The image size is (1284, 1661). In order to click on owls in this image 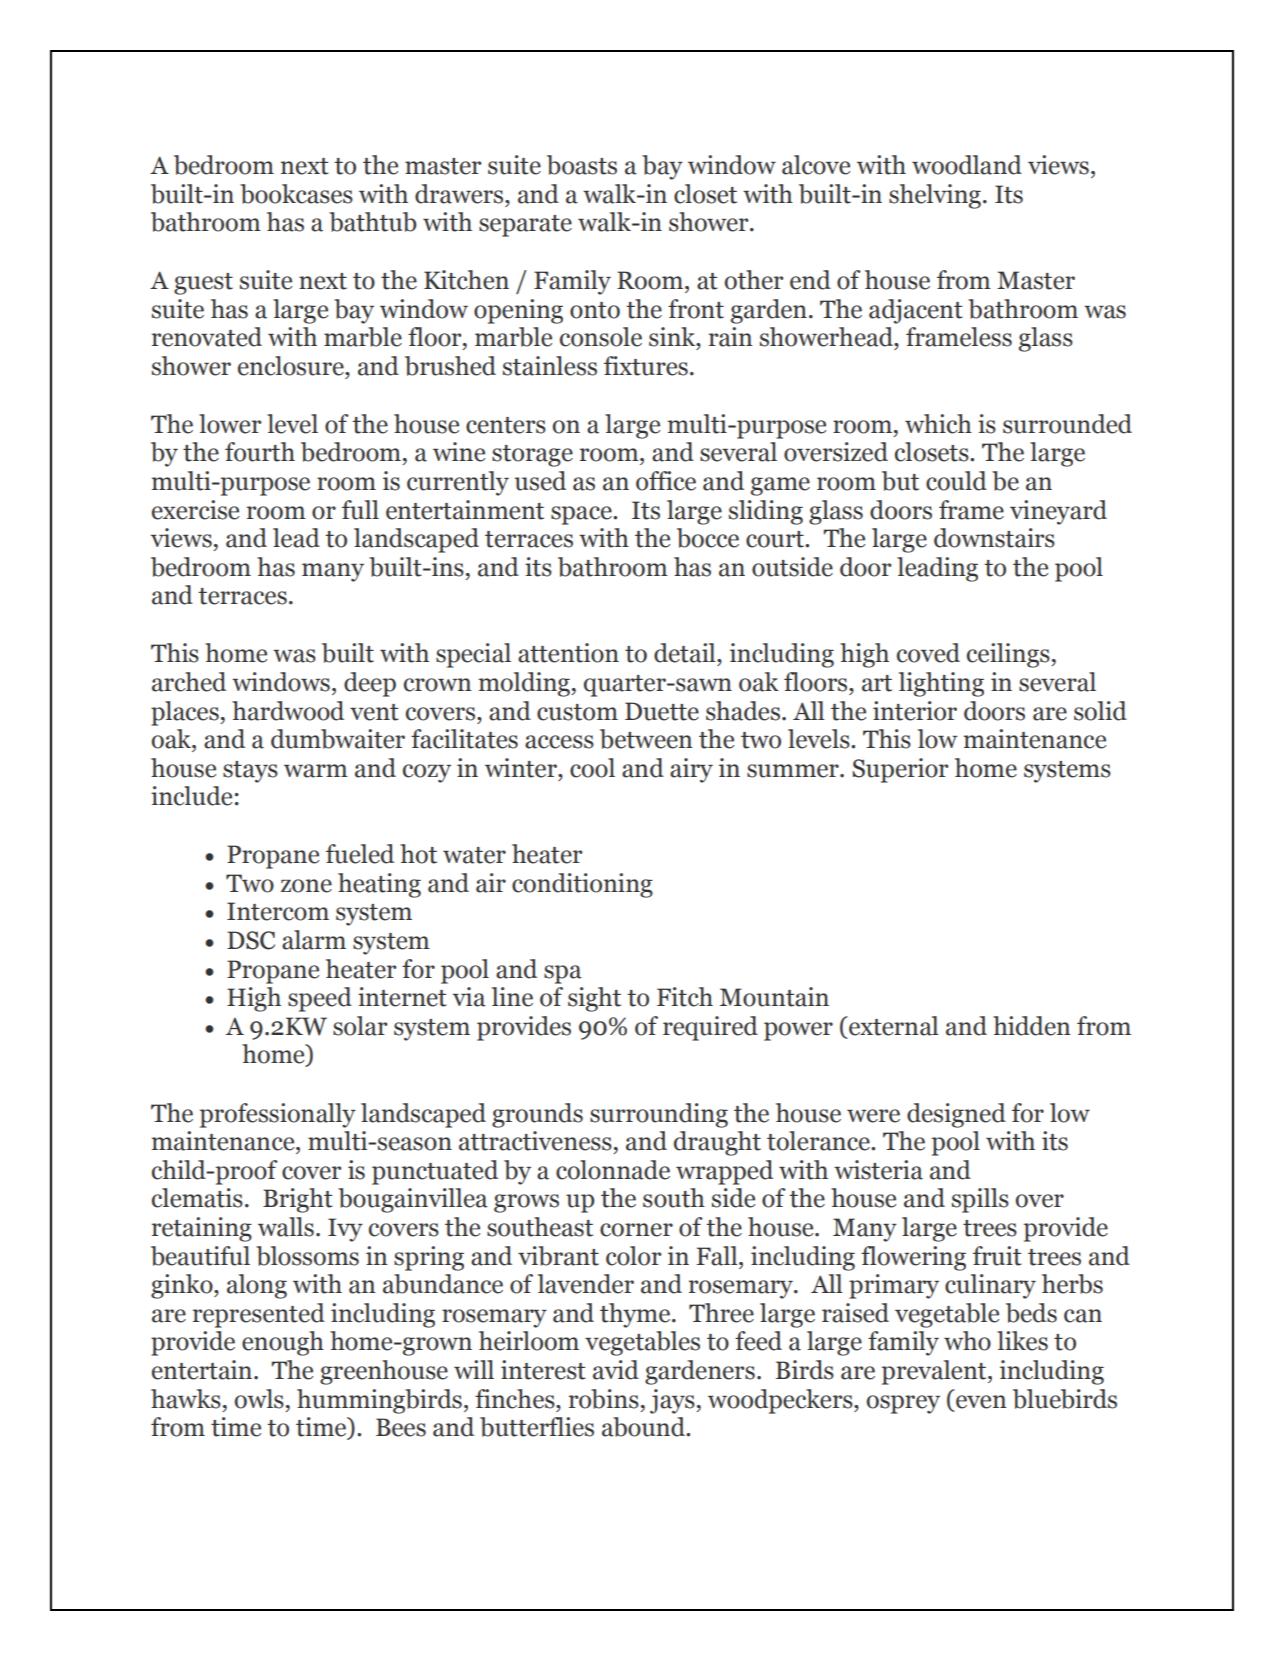, I will do `click(259, 1399)`.
